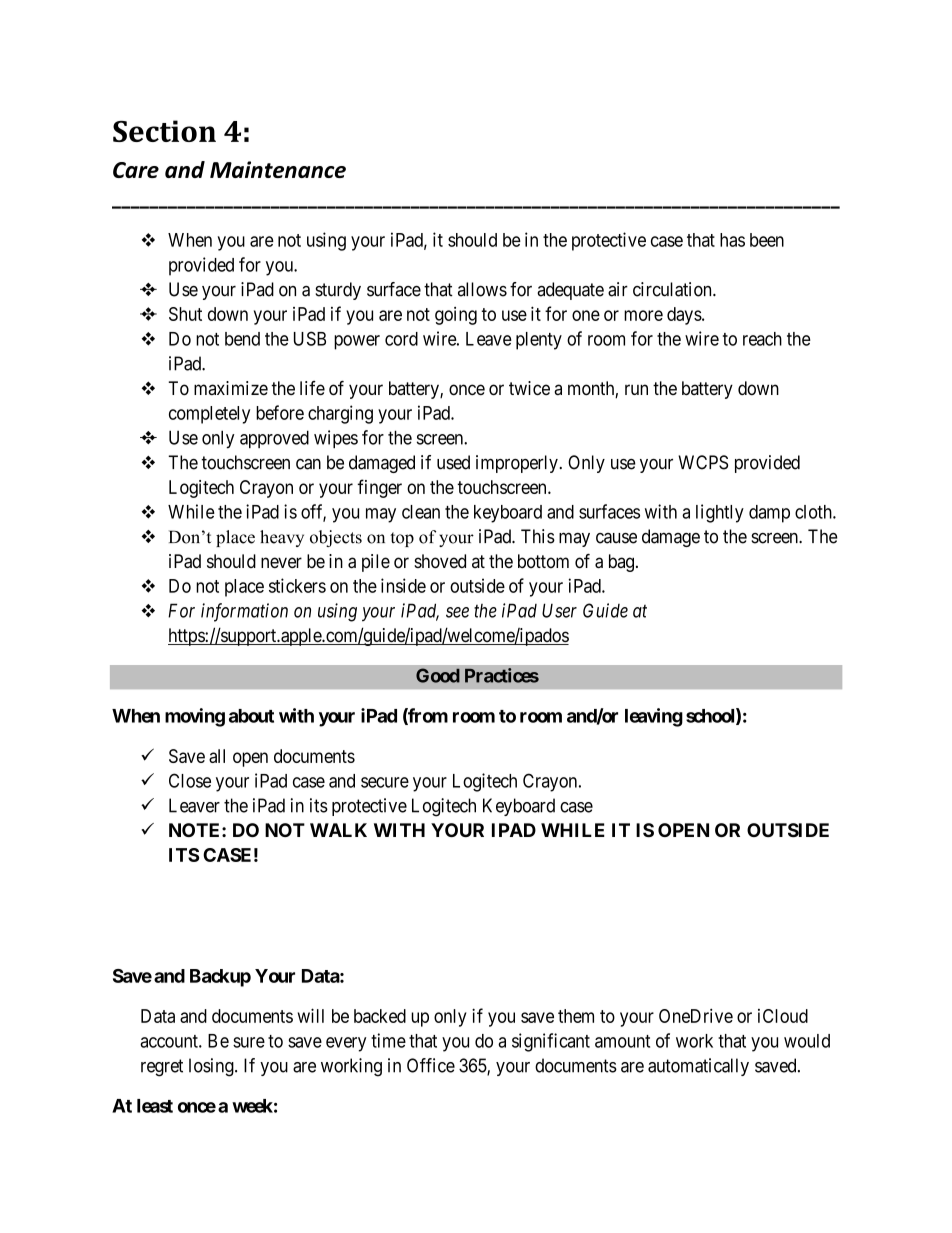  What do you see at coordinates (212, 1067) in the image?
I see `losing` at bounding box center [212, 1067].
